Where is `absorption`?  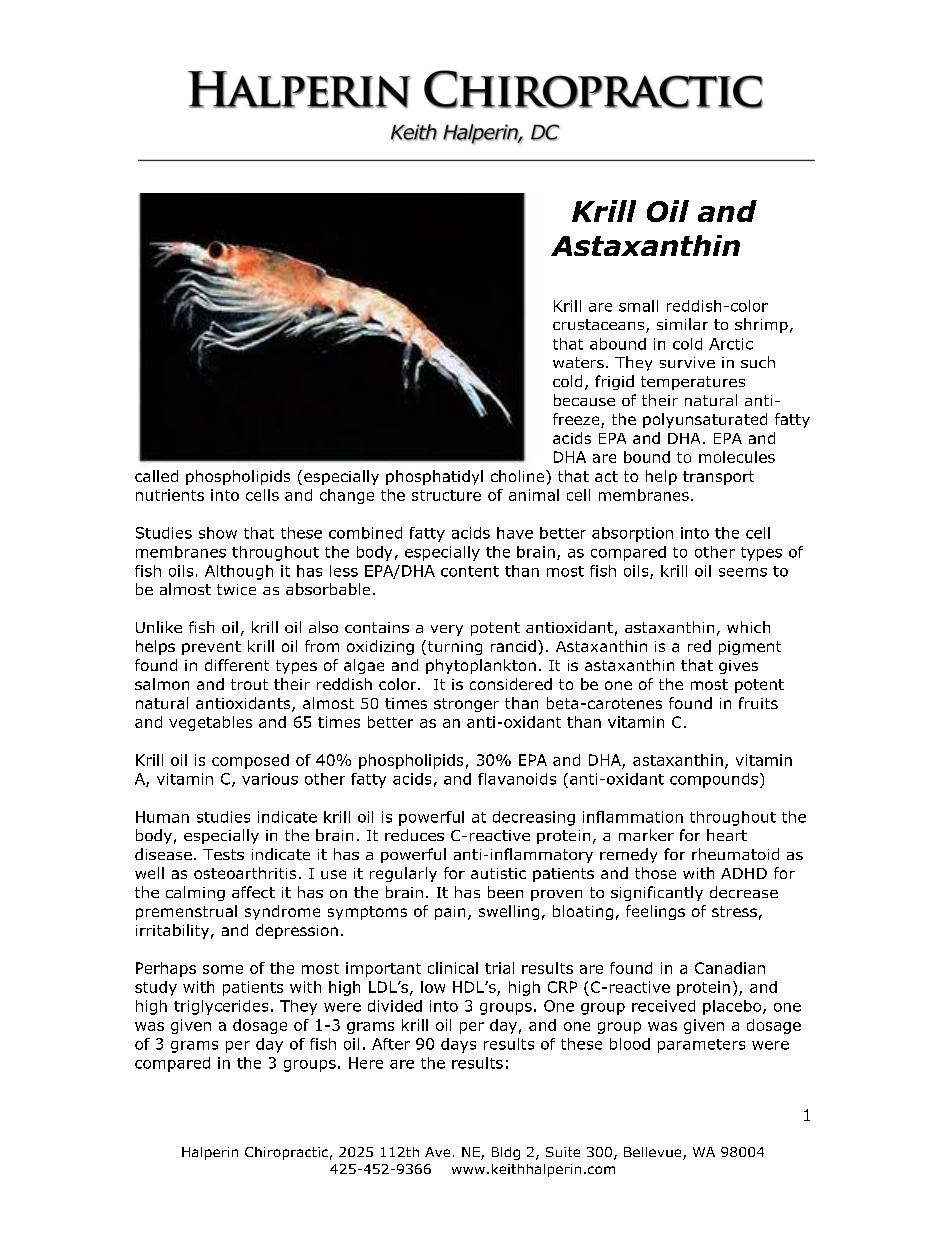
absorption is located at coordinates (632, 534).
